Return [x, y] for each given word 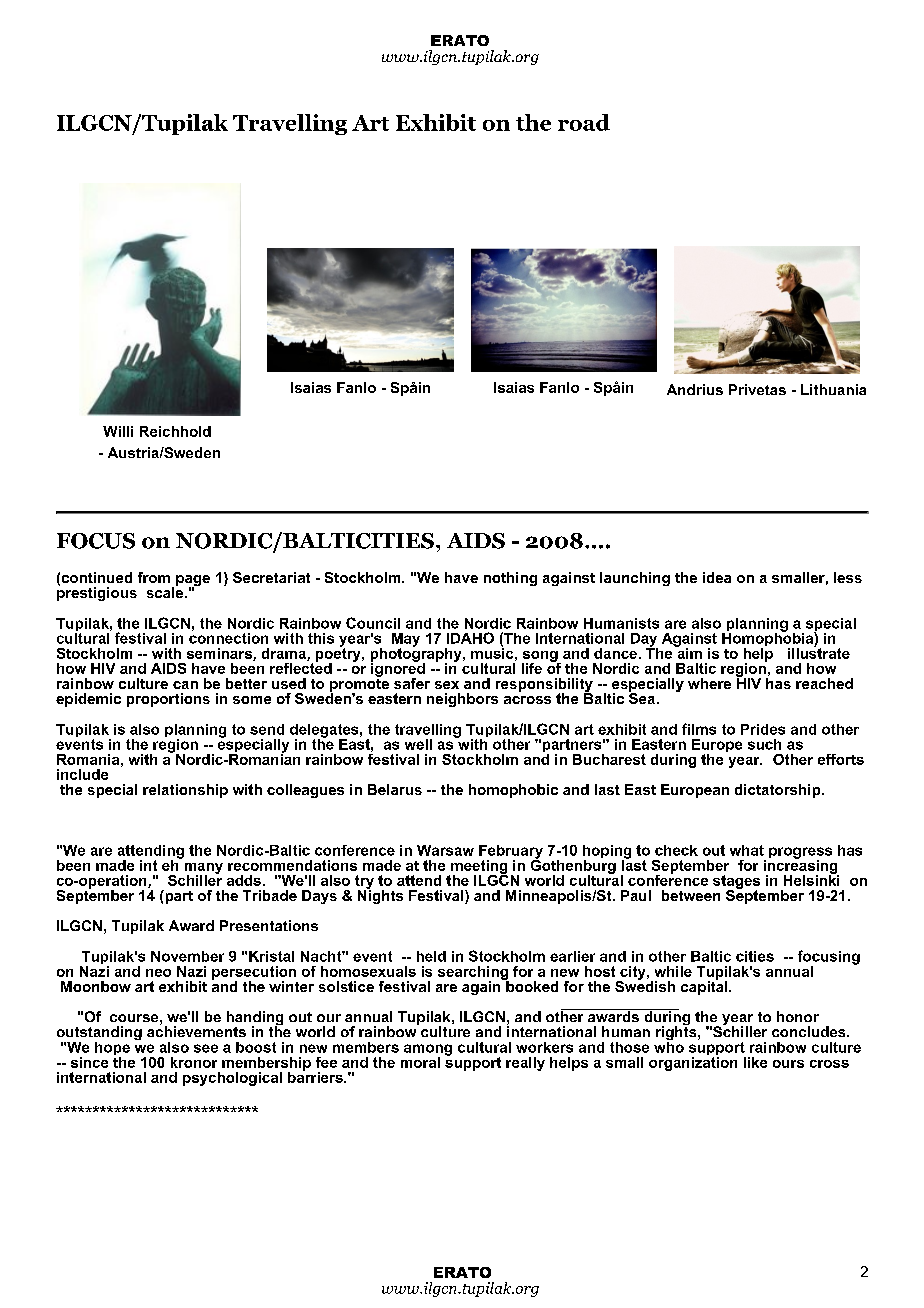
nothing [510, 579]
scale [166, 591]
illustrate [819, 652]
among [428, 1051]
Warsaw [445, 850]
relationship [185, 791]
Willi [118, 431]
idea [717, 577]
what [747, 850]
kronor [194, 1062]
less [848, 577]
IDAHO [470, 638]
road [584, 122]
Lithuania [833, 389]
